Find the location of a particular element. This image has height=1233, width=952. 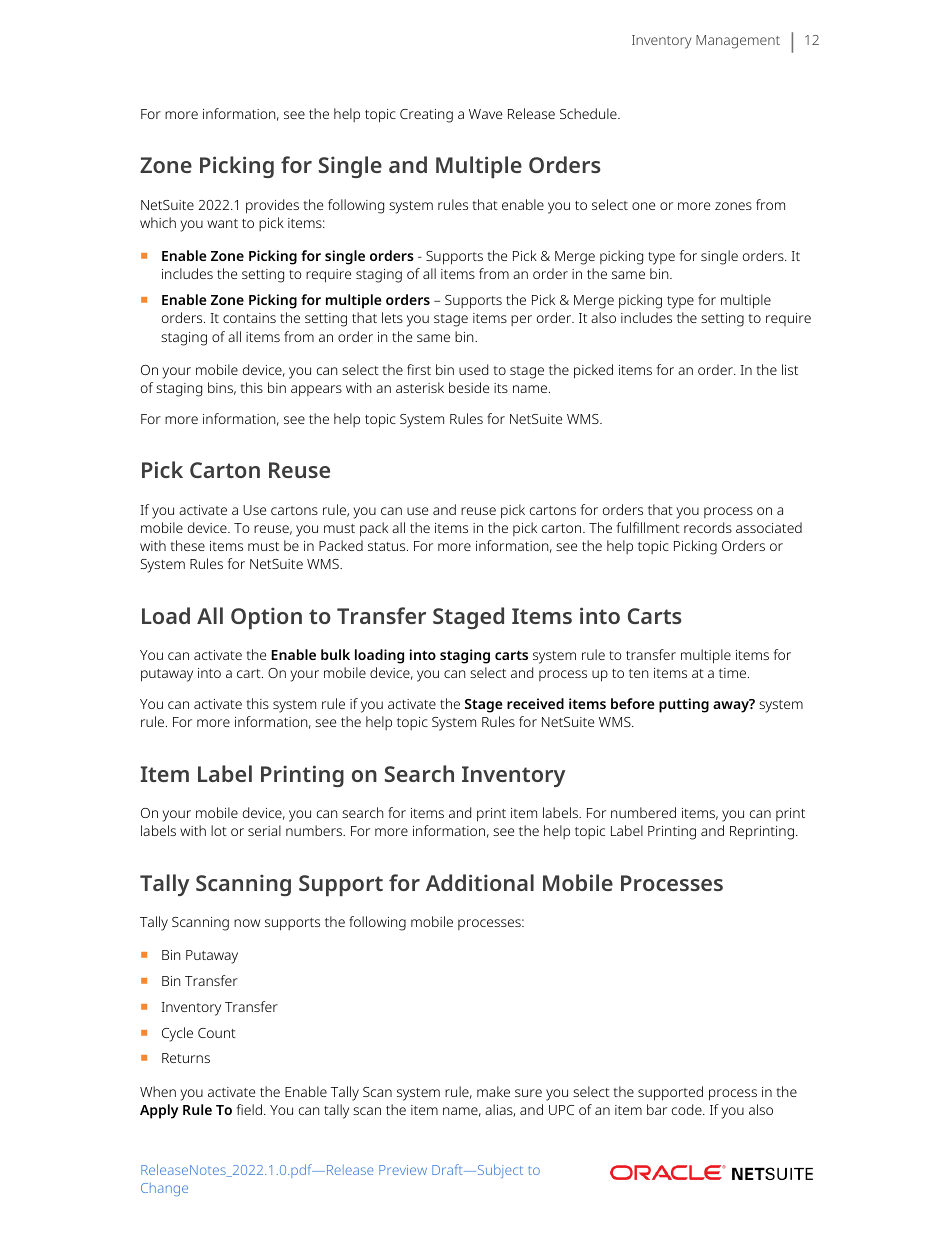

make is located at coordinates (493, 1091).
